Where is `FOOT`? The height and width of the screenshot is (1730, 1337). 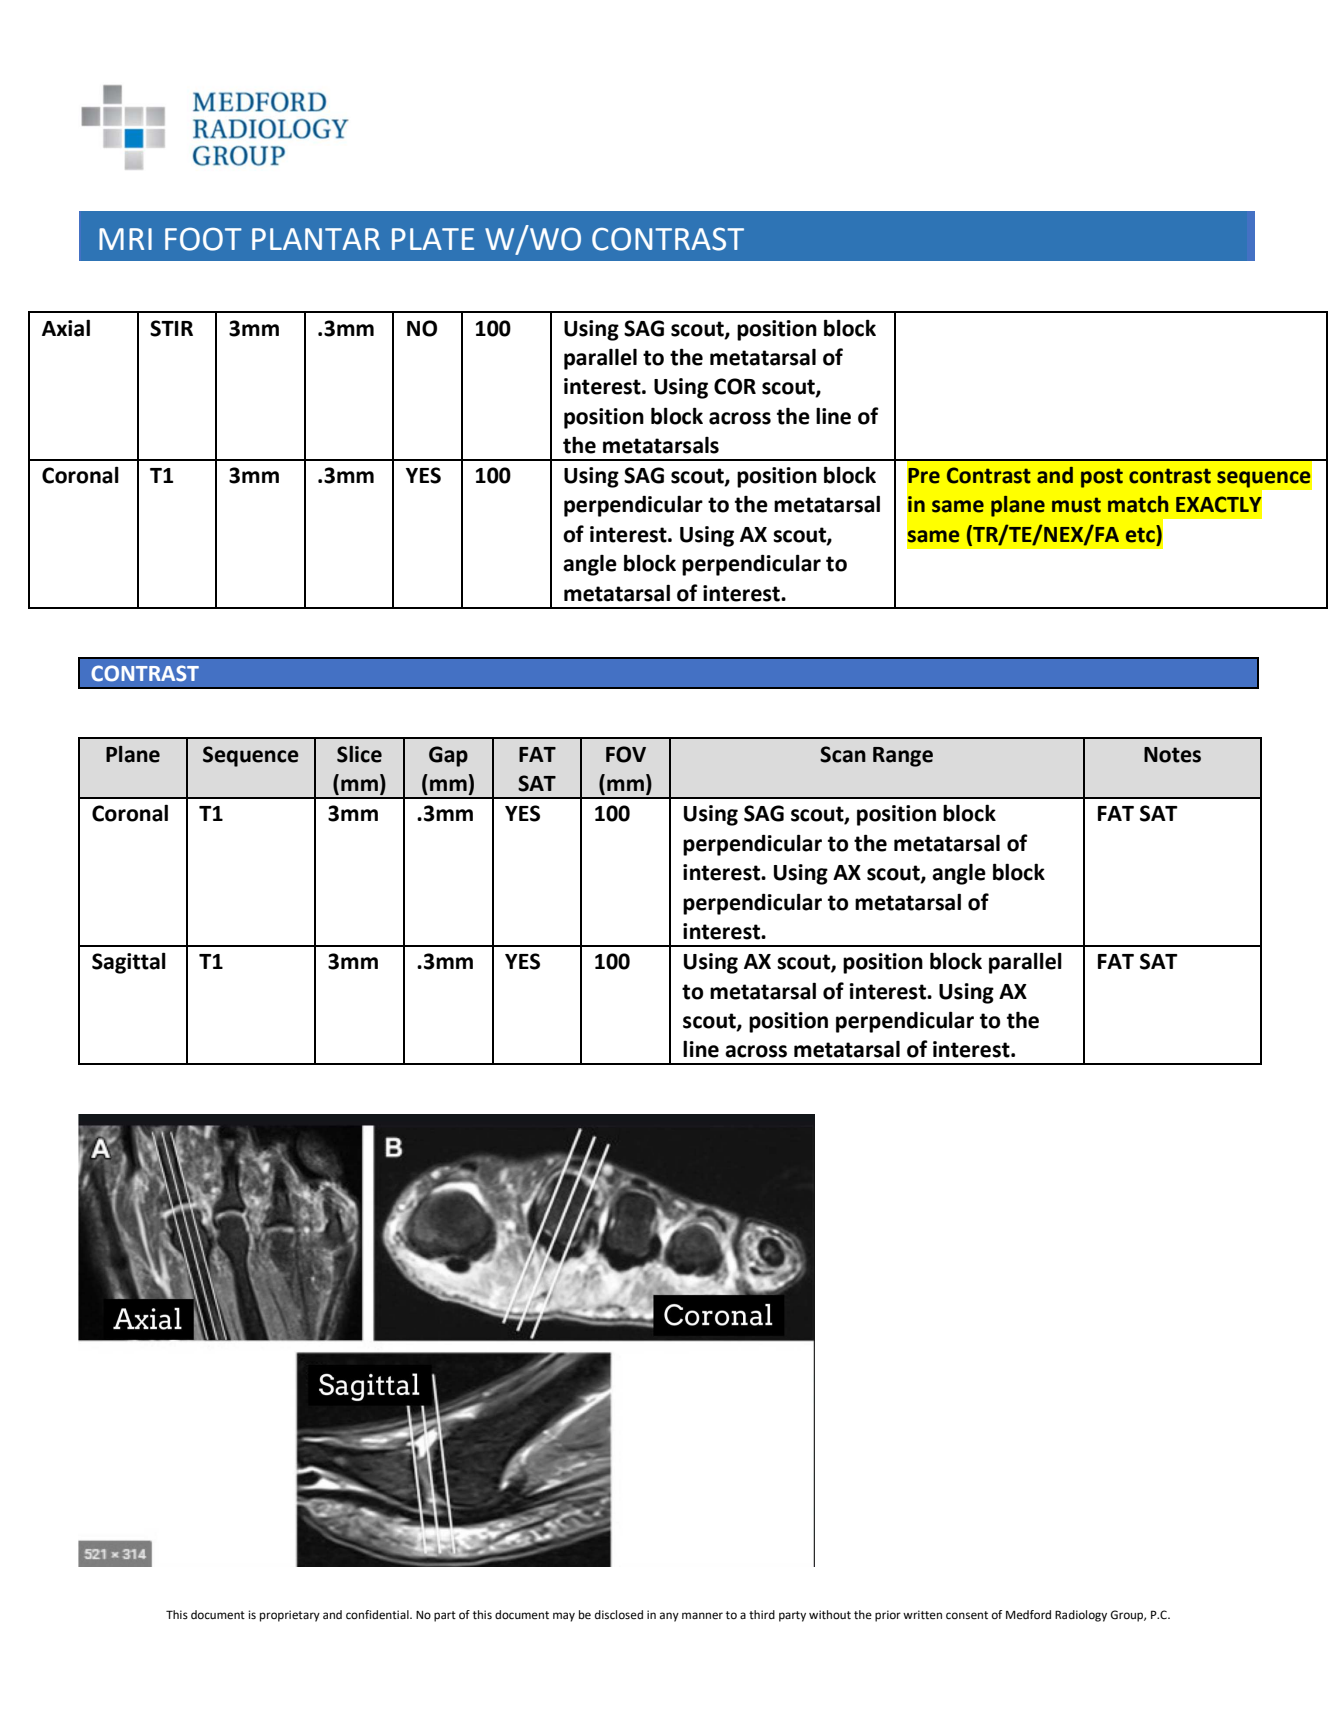
FOOT is located at coordinates (203, 239).
